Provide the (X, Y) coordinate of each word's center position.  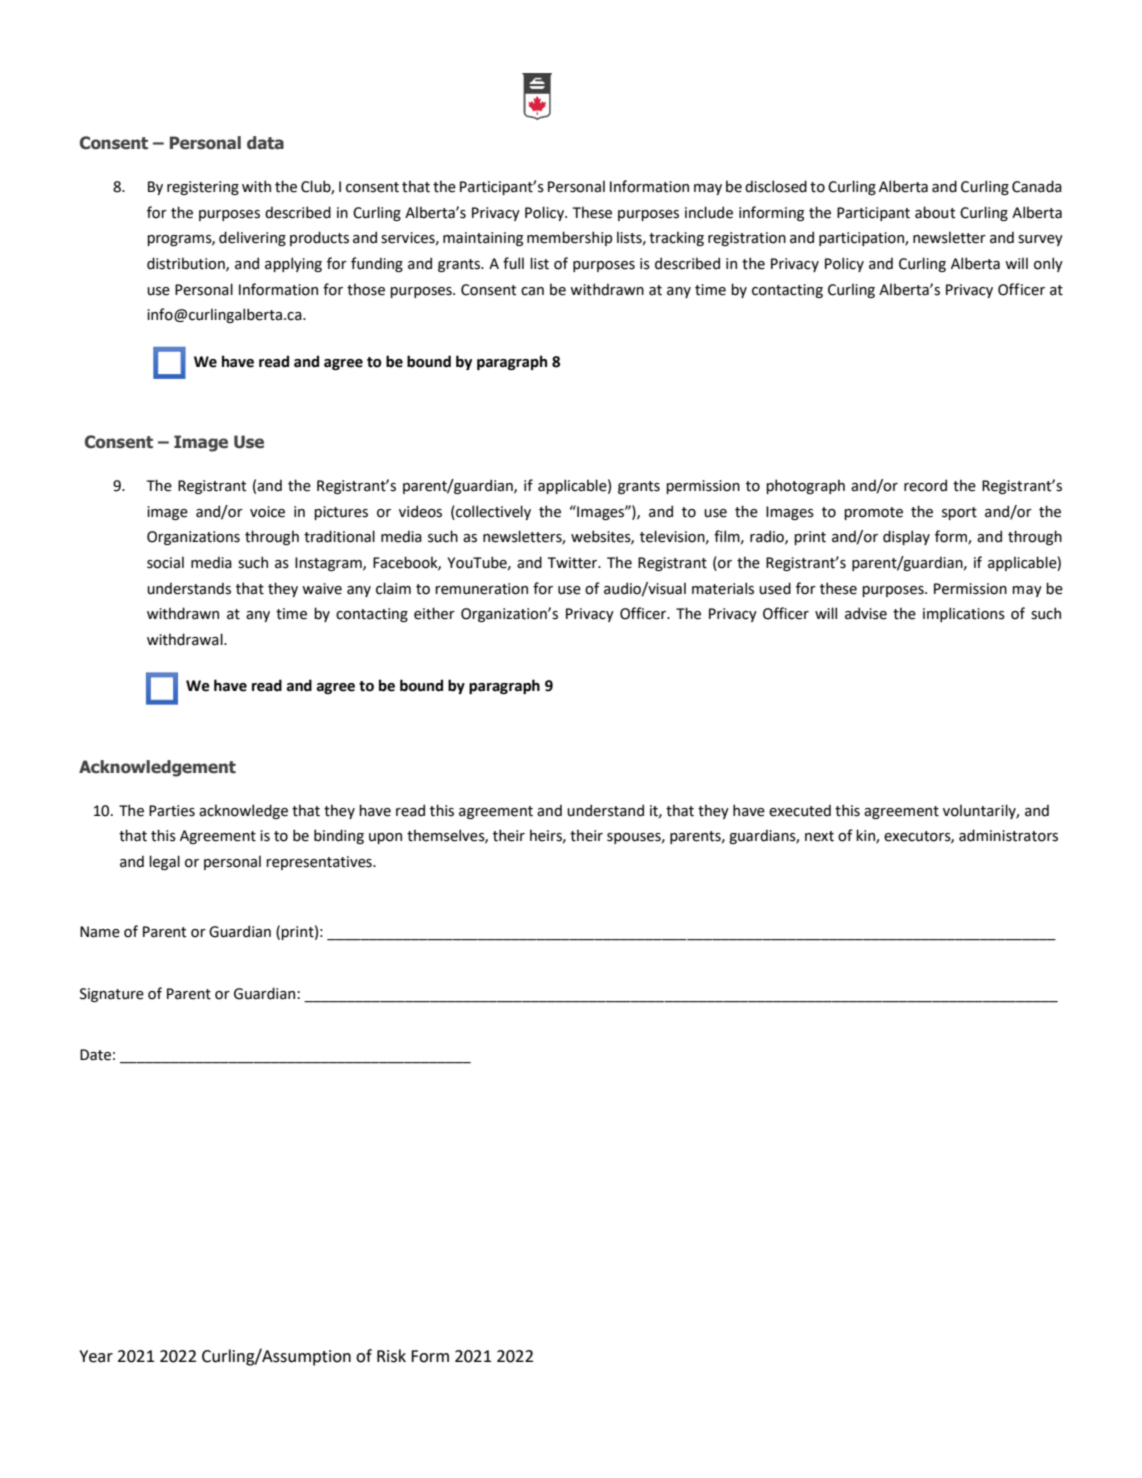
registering (203, 188)
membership (569, 238)
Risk (391, 1356)
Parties (172, 811)
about (935, 212)
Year (96, 1356)
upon (385, 838)
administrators (1008, 835)
